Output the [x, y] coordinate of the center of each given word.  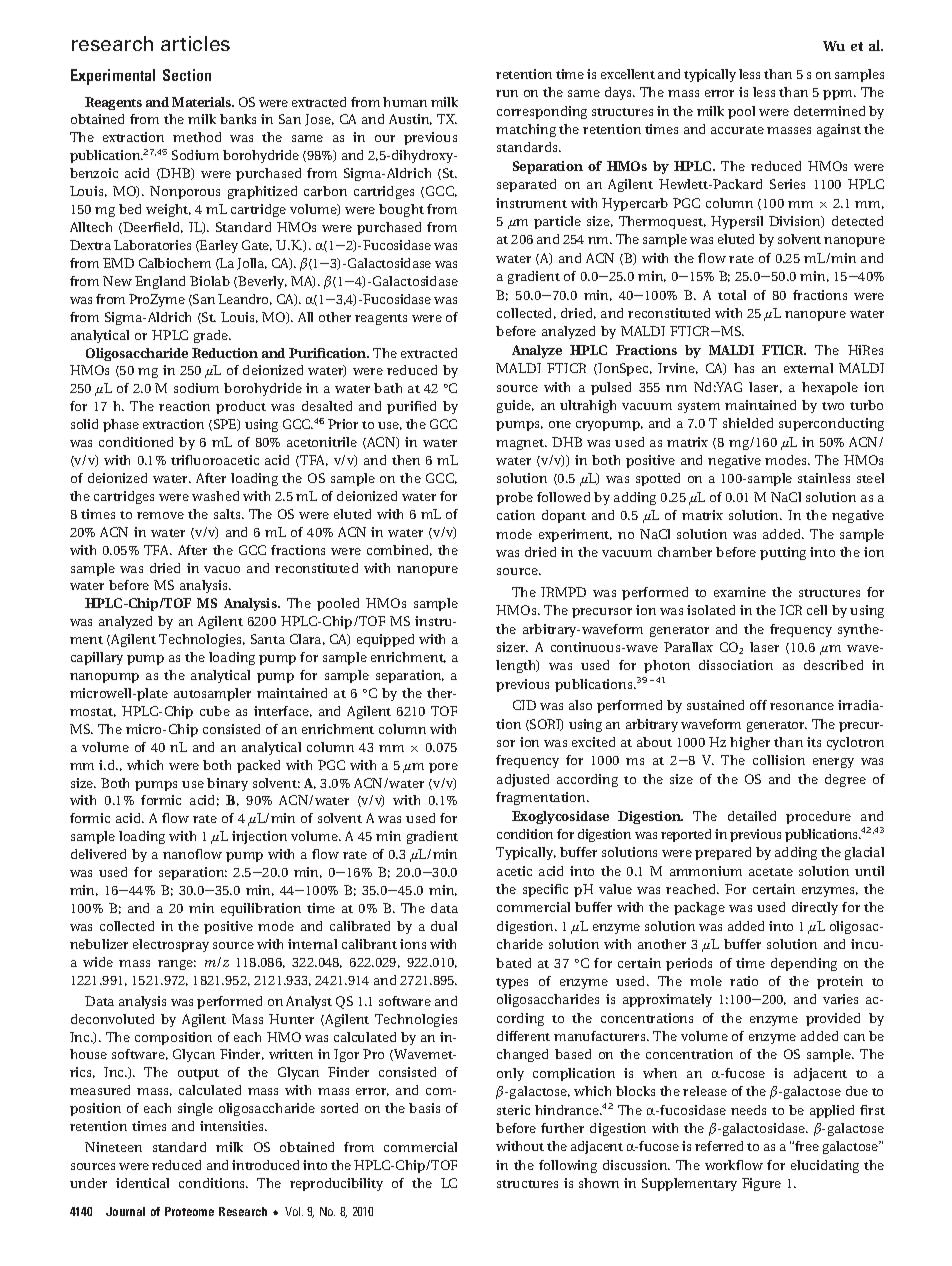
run [507, 93]
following [568, 1166]
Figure [761, 1184]
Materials [203, 102]
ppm [839, 95]
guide [515, 406]
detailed [752, 816]
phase [121, 425]
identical [142, 1183]
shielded [748, 423]
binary [227, 784]
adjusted [523, 780]
